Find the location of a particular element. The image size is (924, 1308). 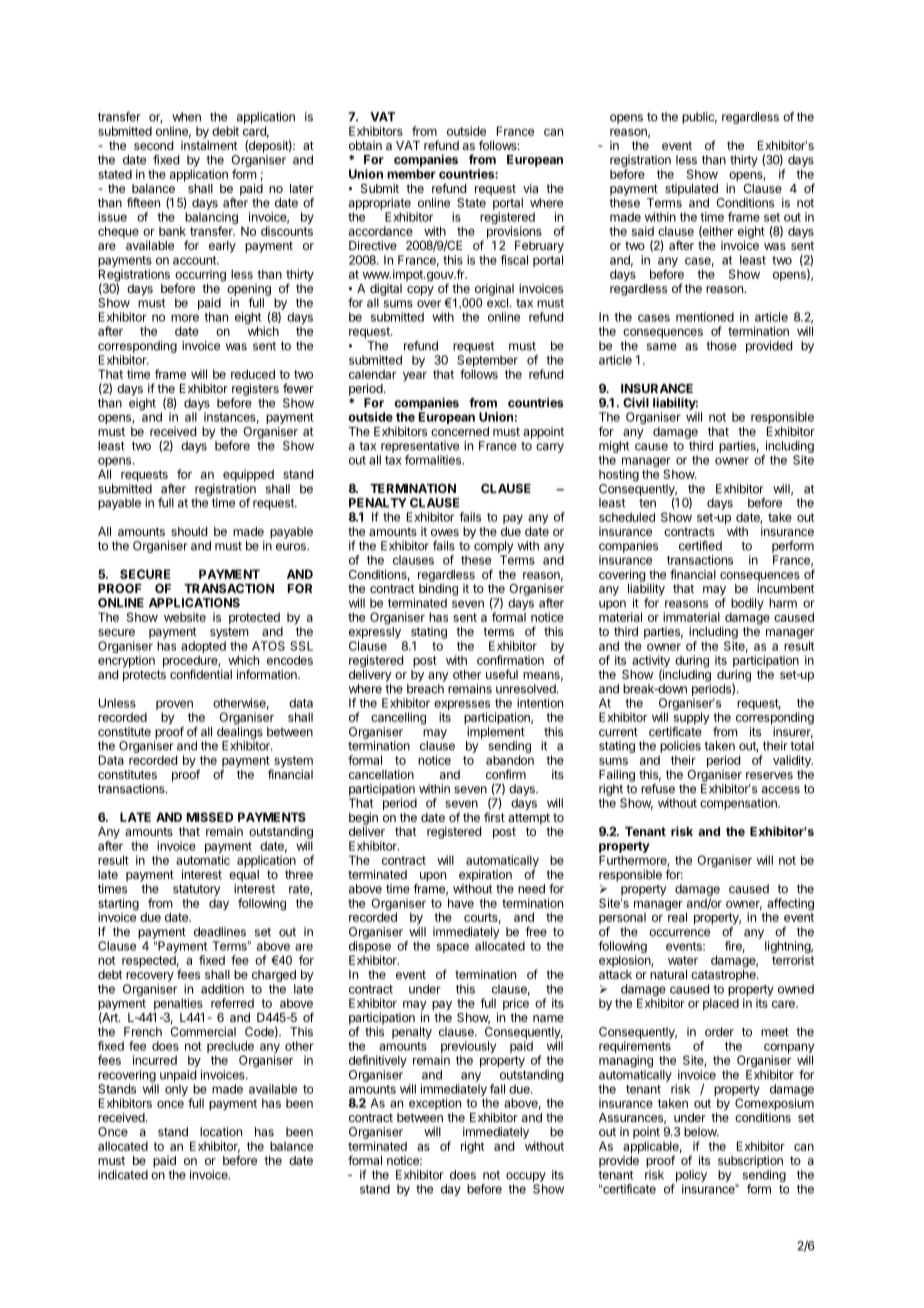

member is located at coordinates (411, 174).
